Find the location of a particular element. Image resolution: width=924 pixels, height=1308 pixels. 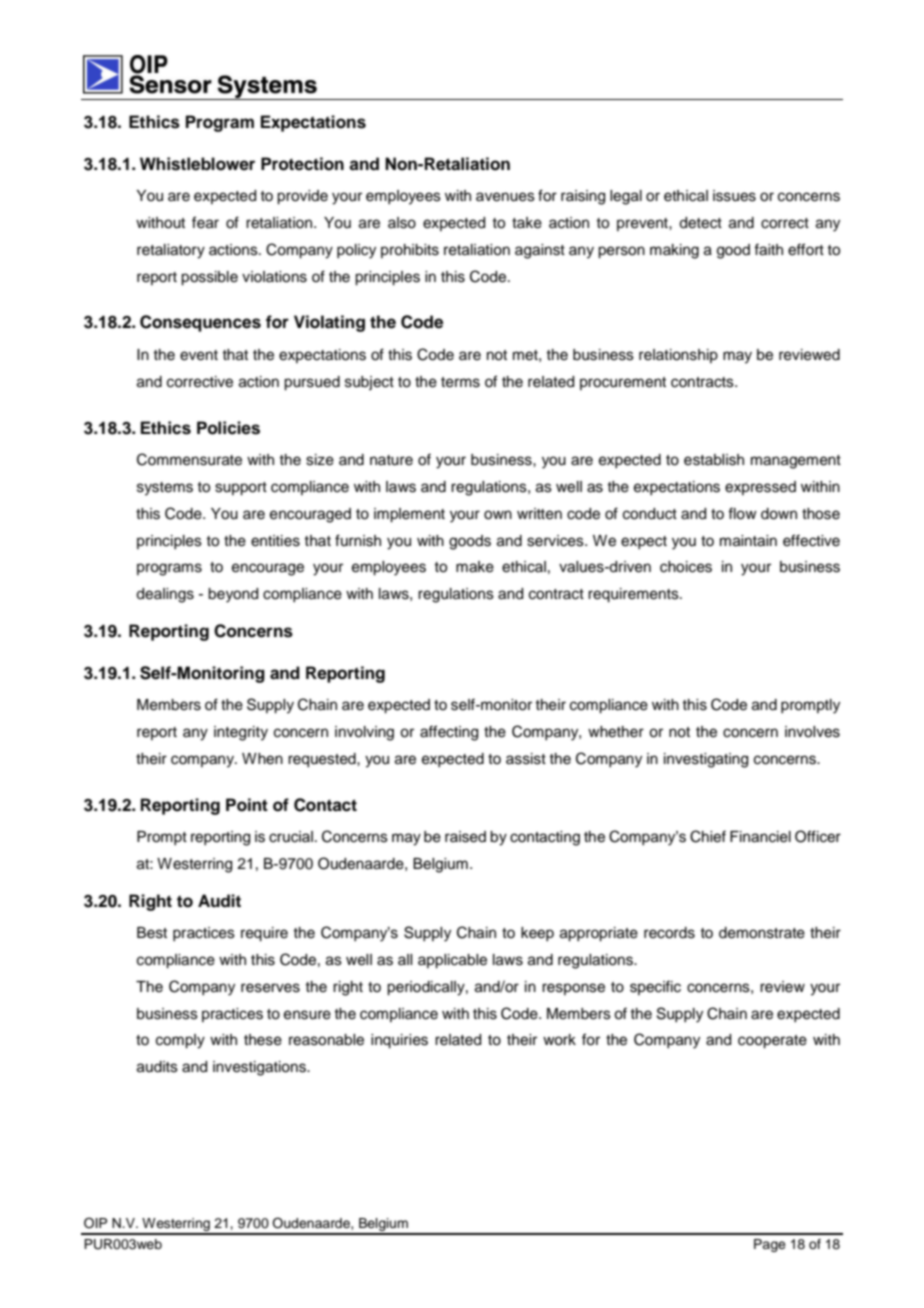

Page is located at coordinates (770, 1245).
